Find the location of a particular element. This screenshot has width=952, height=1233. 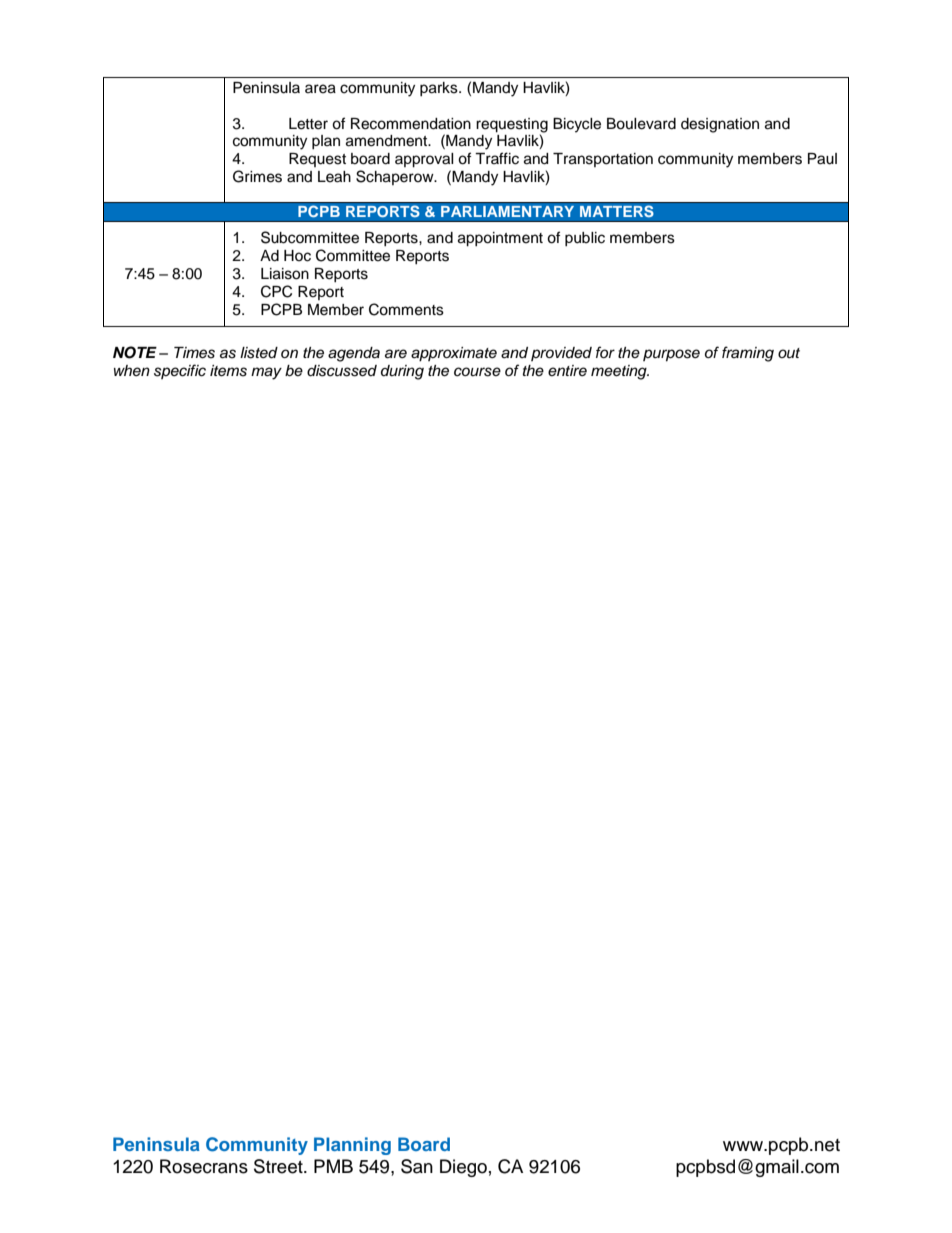

PMB is located at coordinates (333, 1166).
